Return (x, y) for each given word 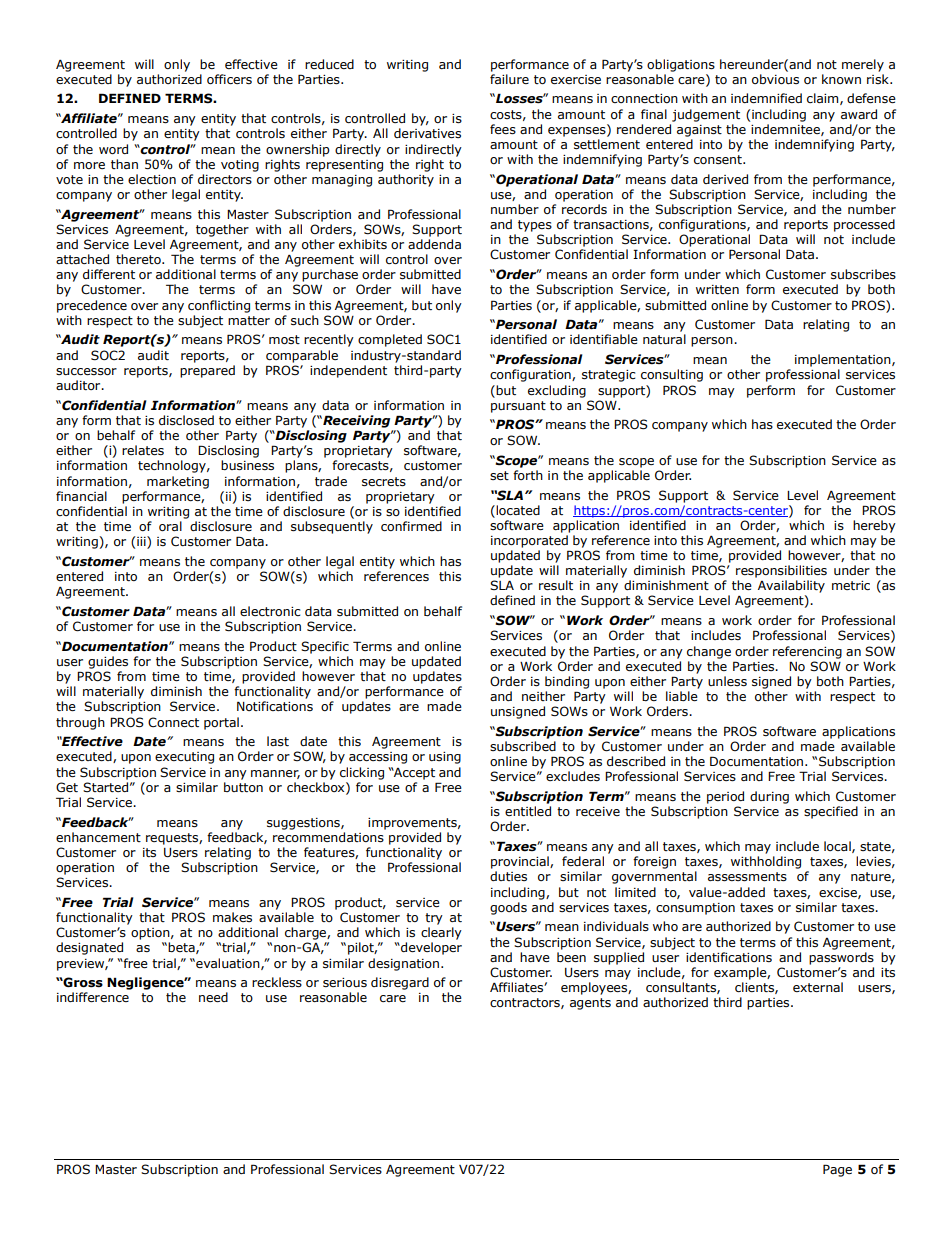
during (769, 797)
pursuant (518, 407)
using (445, 758)
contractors (526, 1003)
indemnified (766, 98)
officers (229, 79)
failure (509, 79)
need (213, 997)
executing (184, 758)
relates (143, 450)
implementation (844, 360)
